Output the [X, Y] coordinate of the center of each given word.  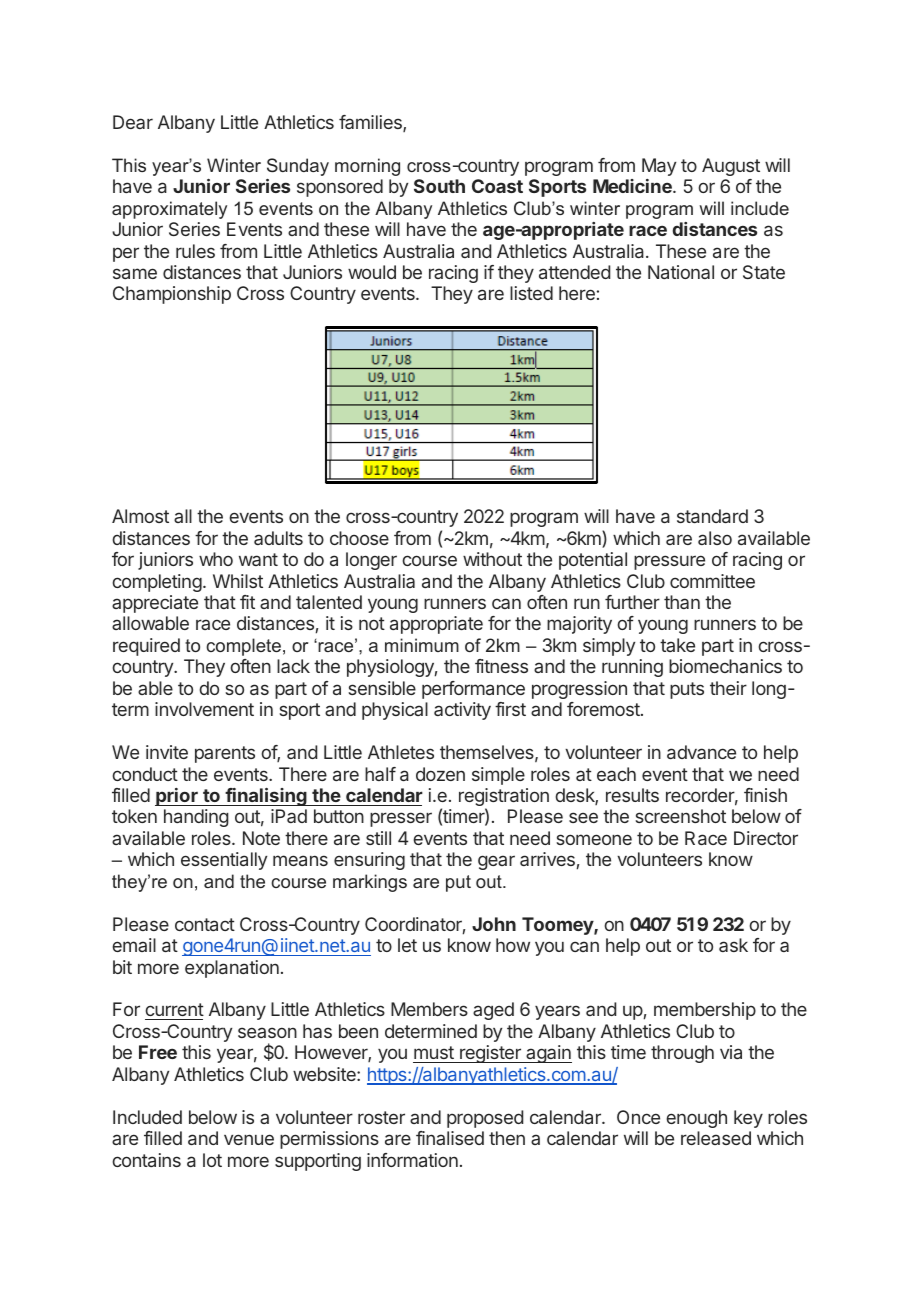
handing [196, 818]
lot [212, 1160]
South [439, 186]
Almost [140, 516]
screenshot [680, 816]
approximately [169, 210]
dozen [440, 774]
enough [696, 1119]
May [659, 167]
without [492, 559]
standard [712, 516]
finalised [450, 1138]
